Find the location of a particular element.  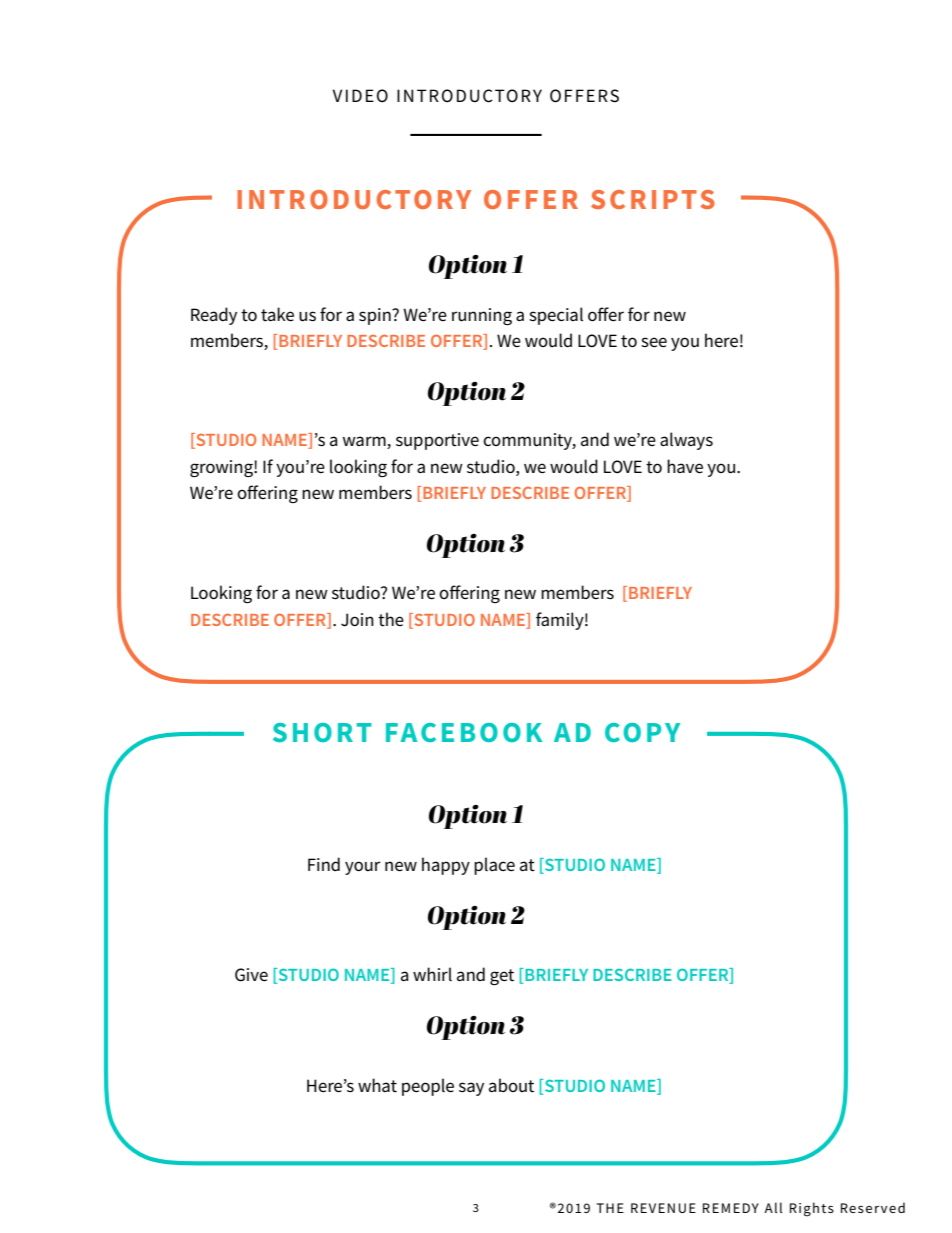

place is located at coordinates (494, 866).
